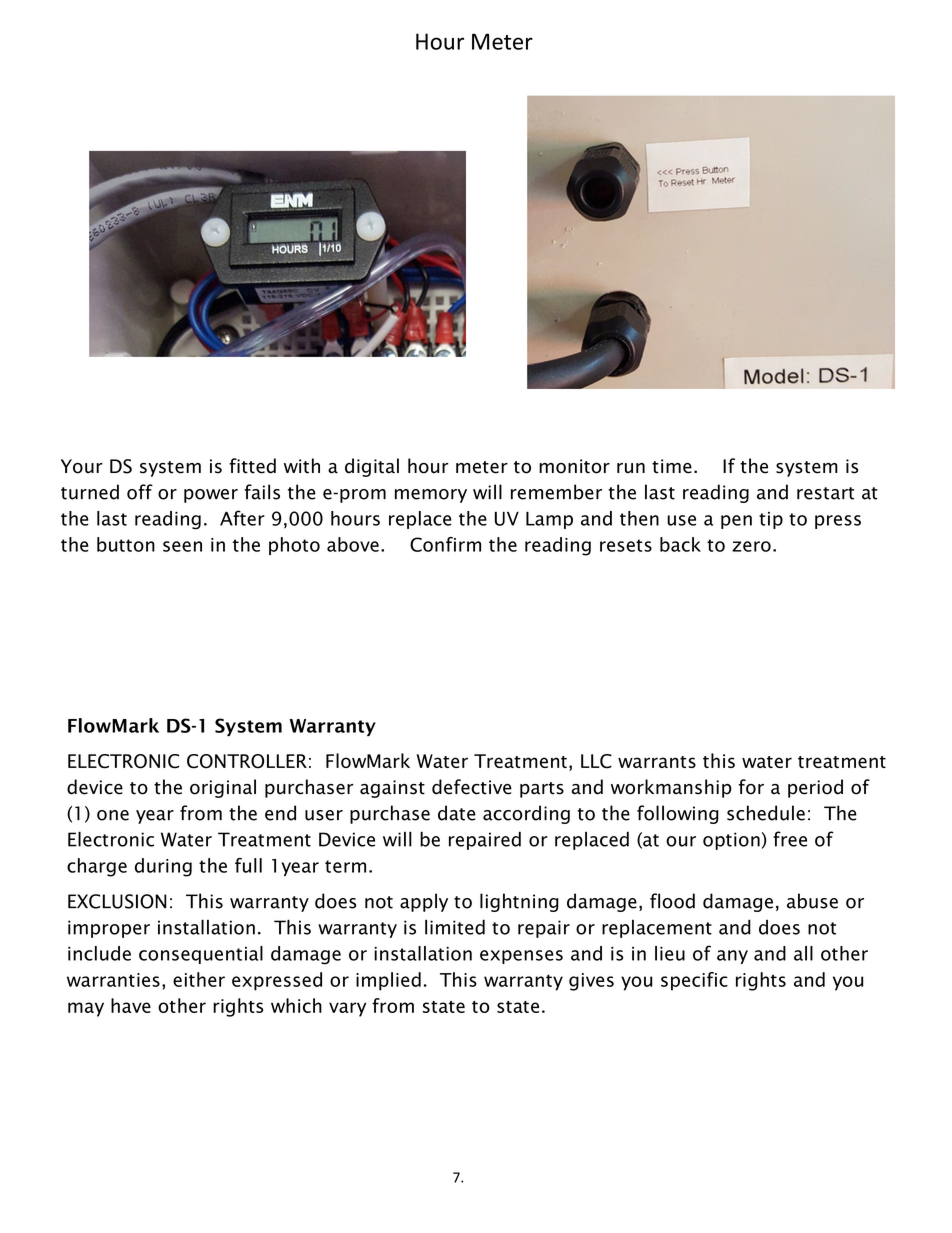 This document has width=952, height=1233. Describe the element at coordinates (140, 492) in the document. I see `off` at that location.
